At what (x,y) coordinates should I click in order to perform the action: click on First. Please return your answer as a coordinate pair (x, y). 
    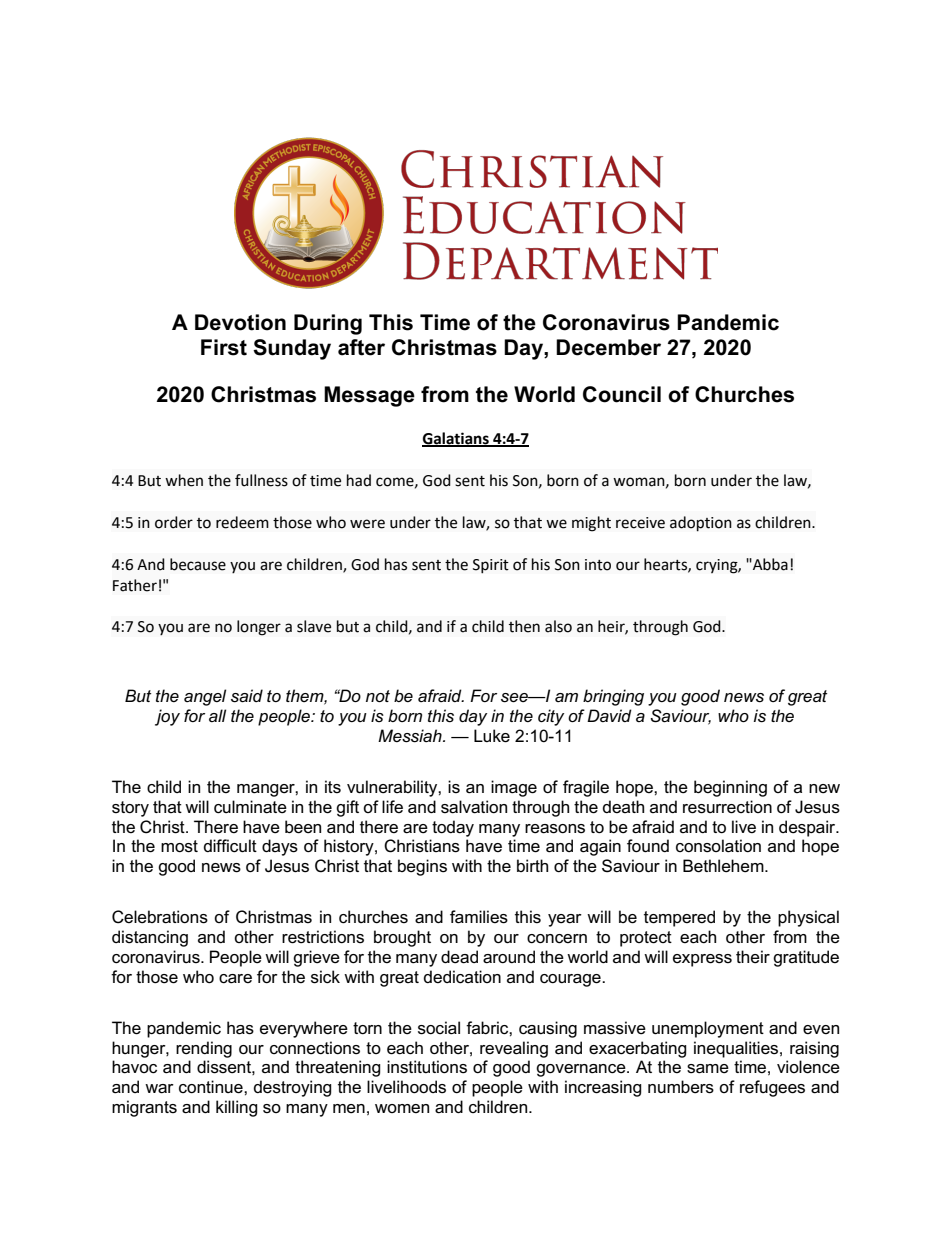
    Looking at the image, I should click on (224, 347).
